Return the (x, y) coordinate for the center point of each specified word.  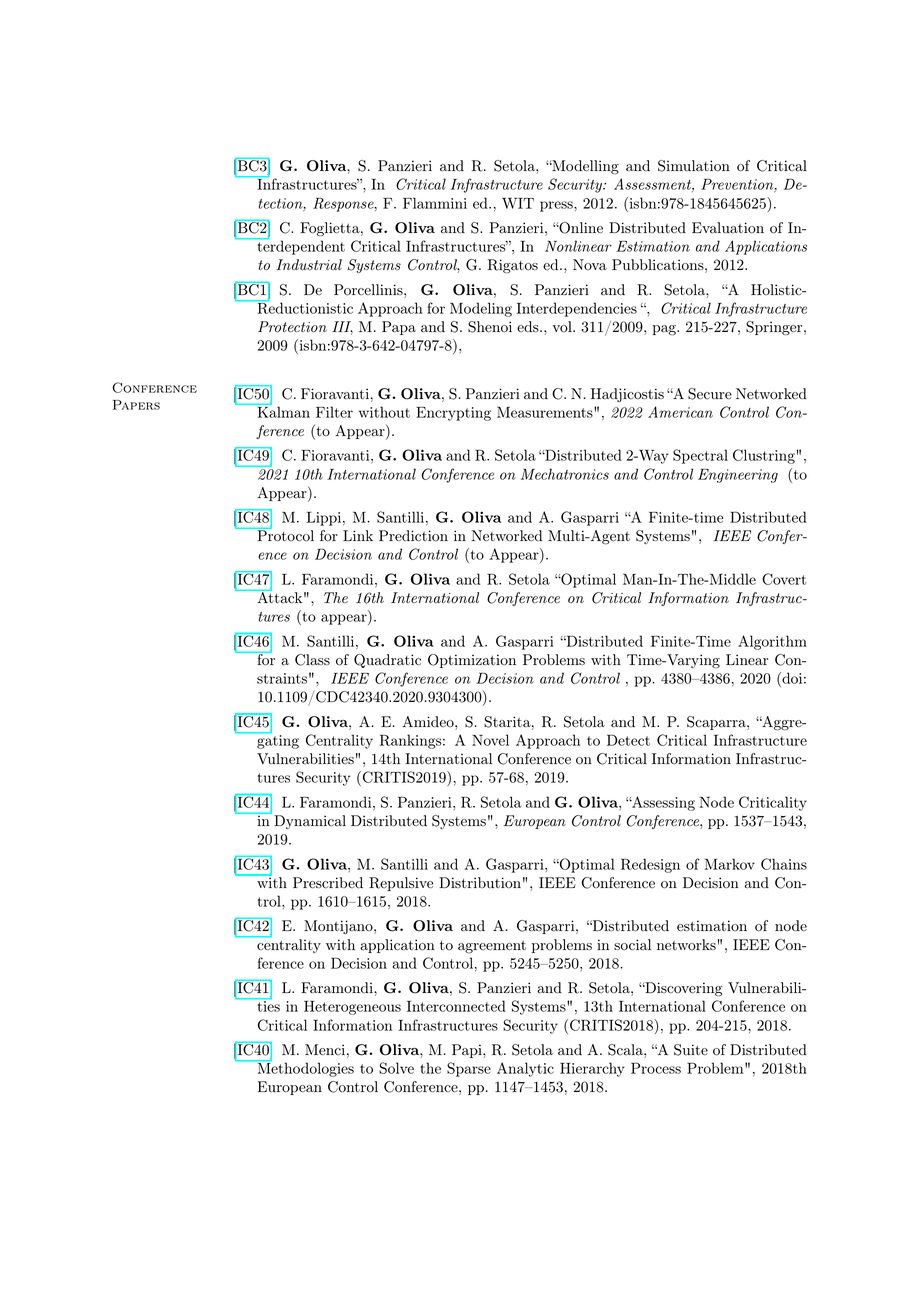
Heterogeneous (352, 1007)
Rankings (411, 741)
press (557, 206)
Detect (628, 740)
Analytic (525, 1069)
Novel (490, 740)
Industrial (309, 264)
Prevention (738, 185)
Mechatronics (565, 474)
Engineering (738, 476)
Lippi (324, 518)
